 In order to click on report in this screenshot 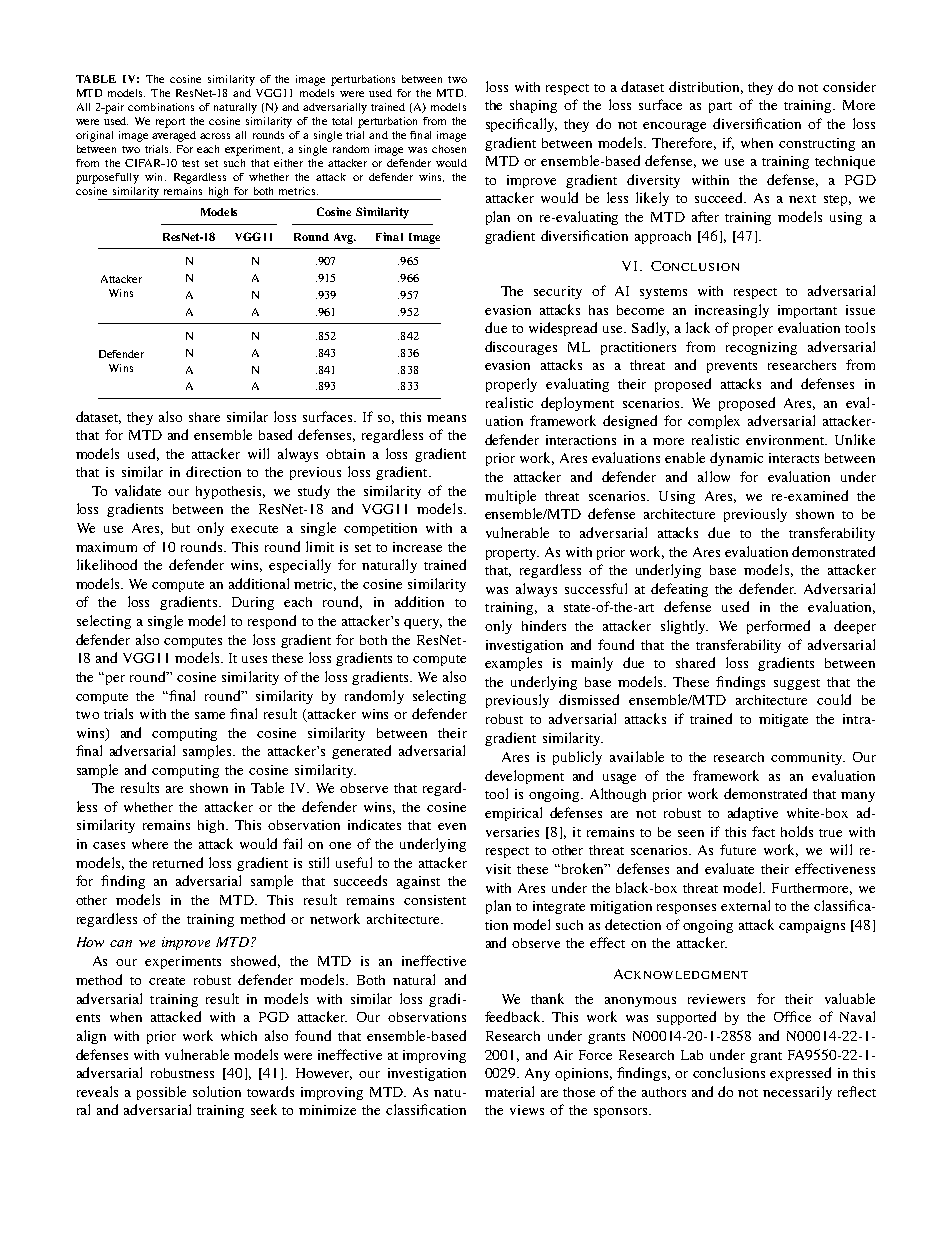, I will do `click(170, 123)`.
